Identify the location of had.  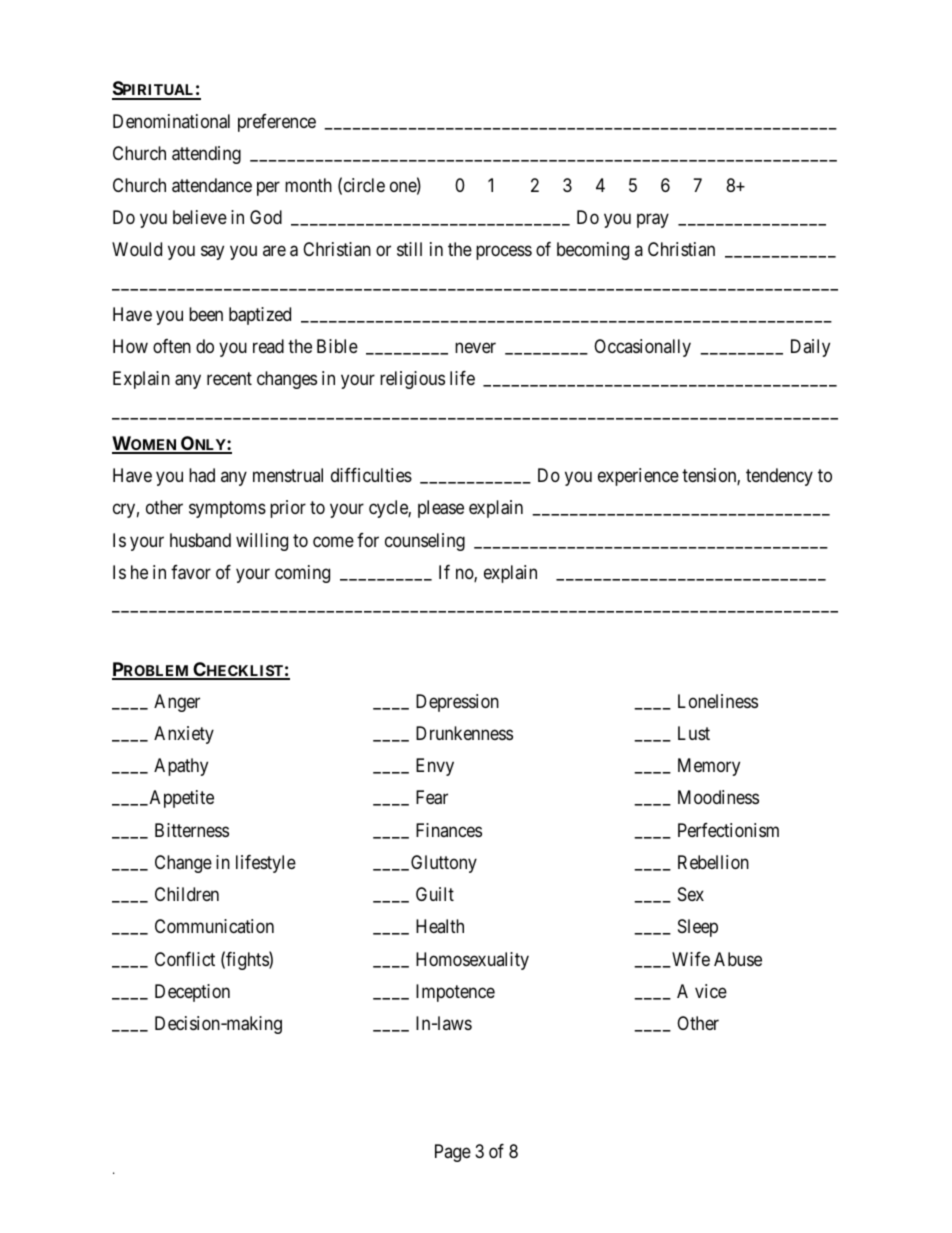
(202, 475).
